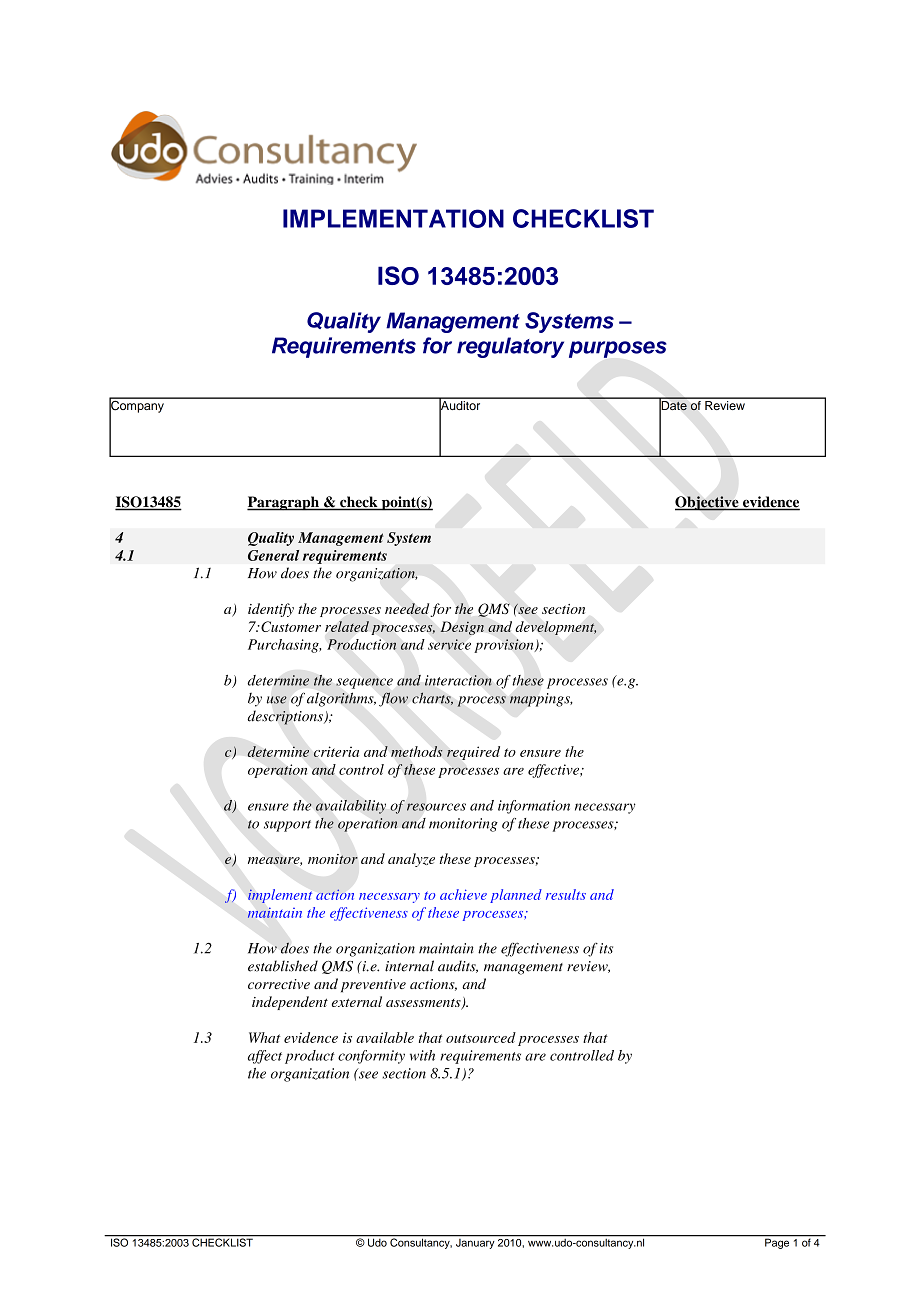  I want to click on Page, so click(777, 1242).
